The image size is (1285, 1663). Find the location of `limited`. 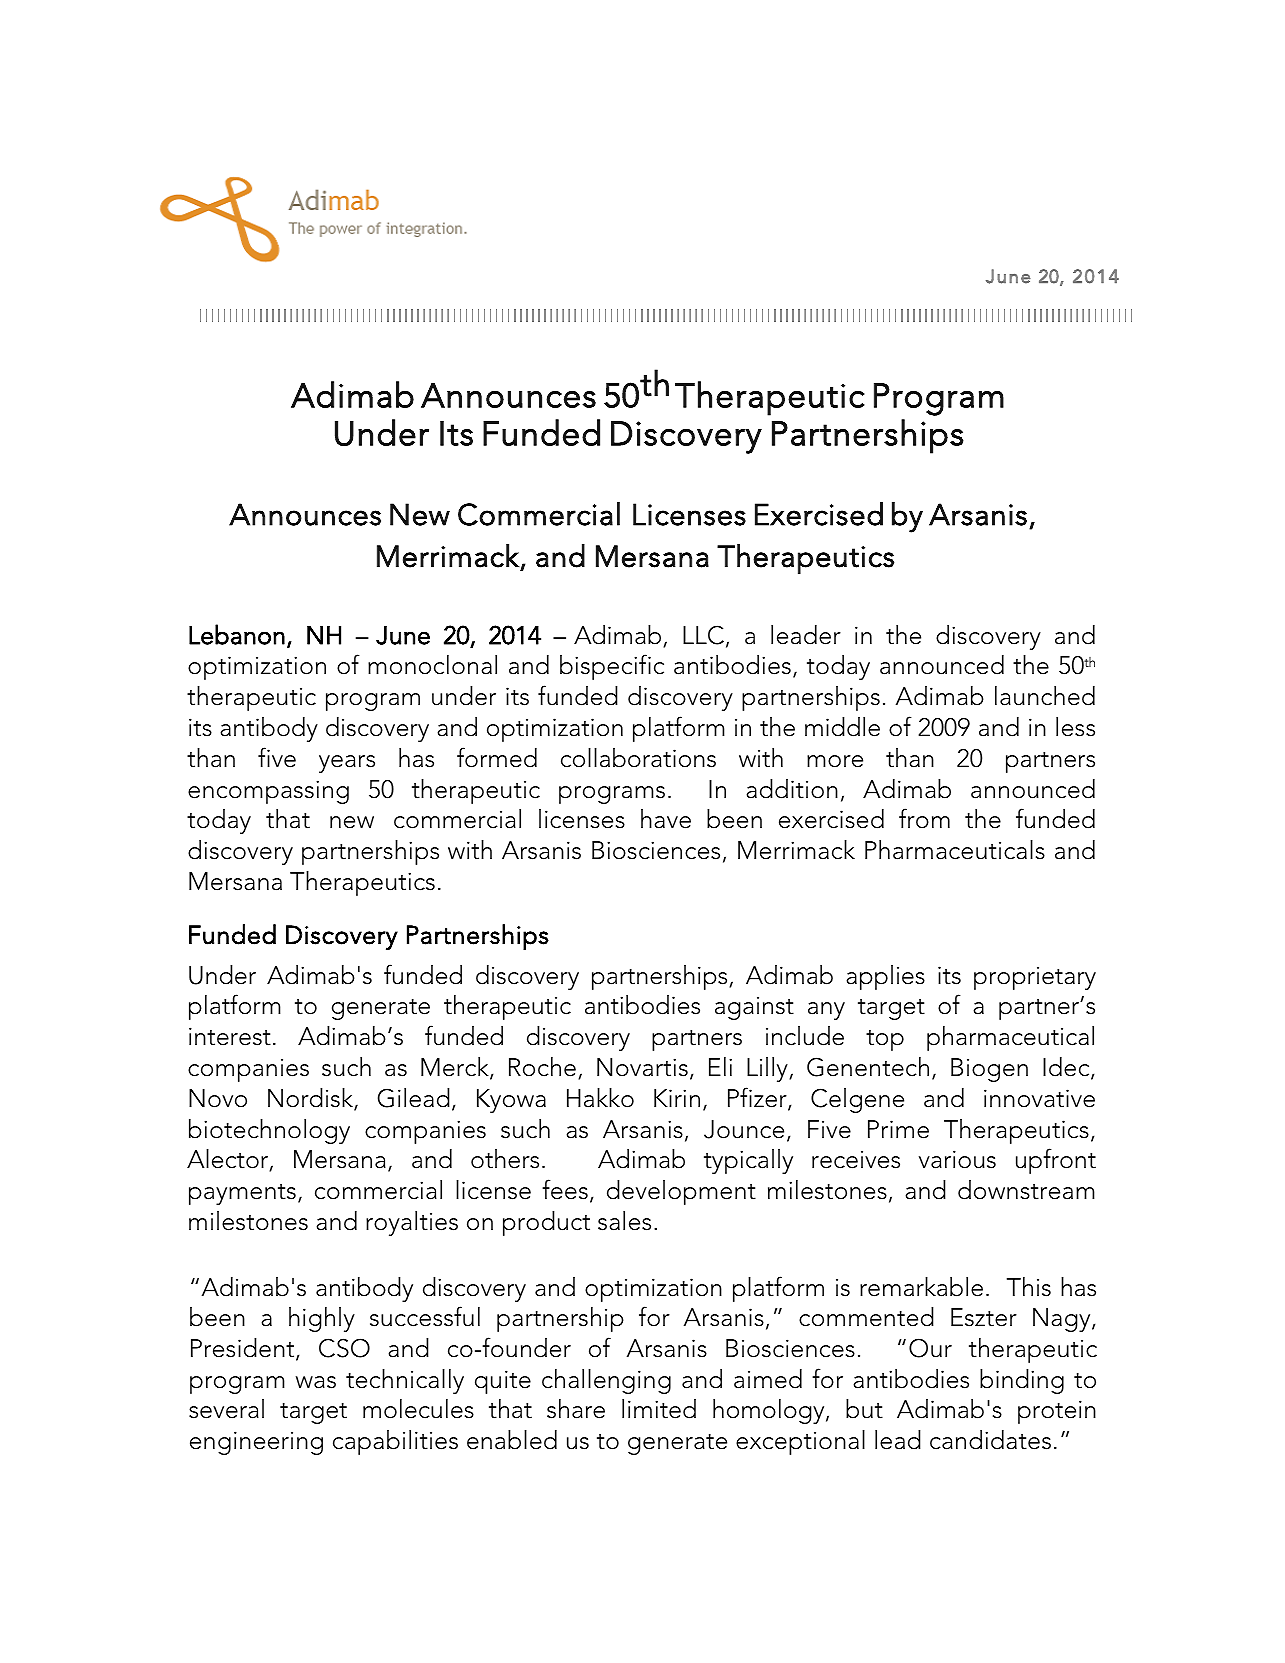

limited is located at coordinates (659, 1409).
